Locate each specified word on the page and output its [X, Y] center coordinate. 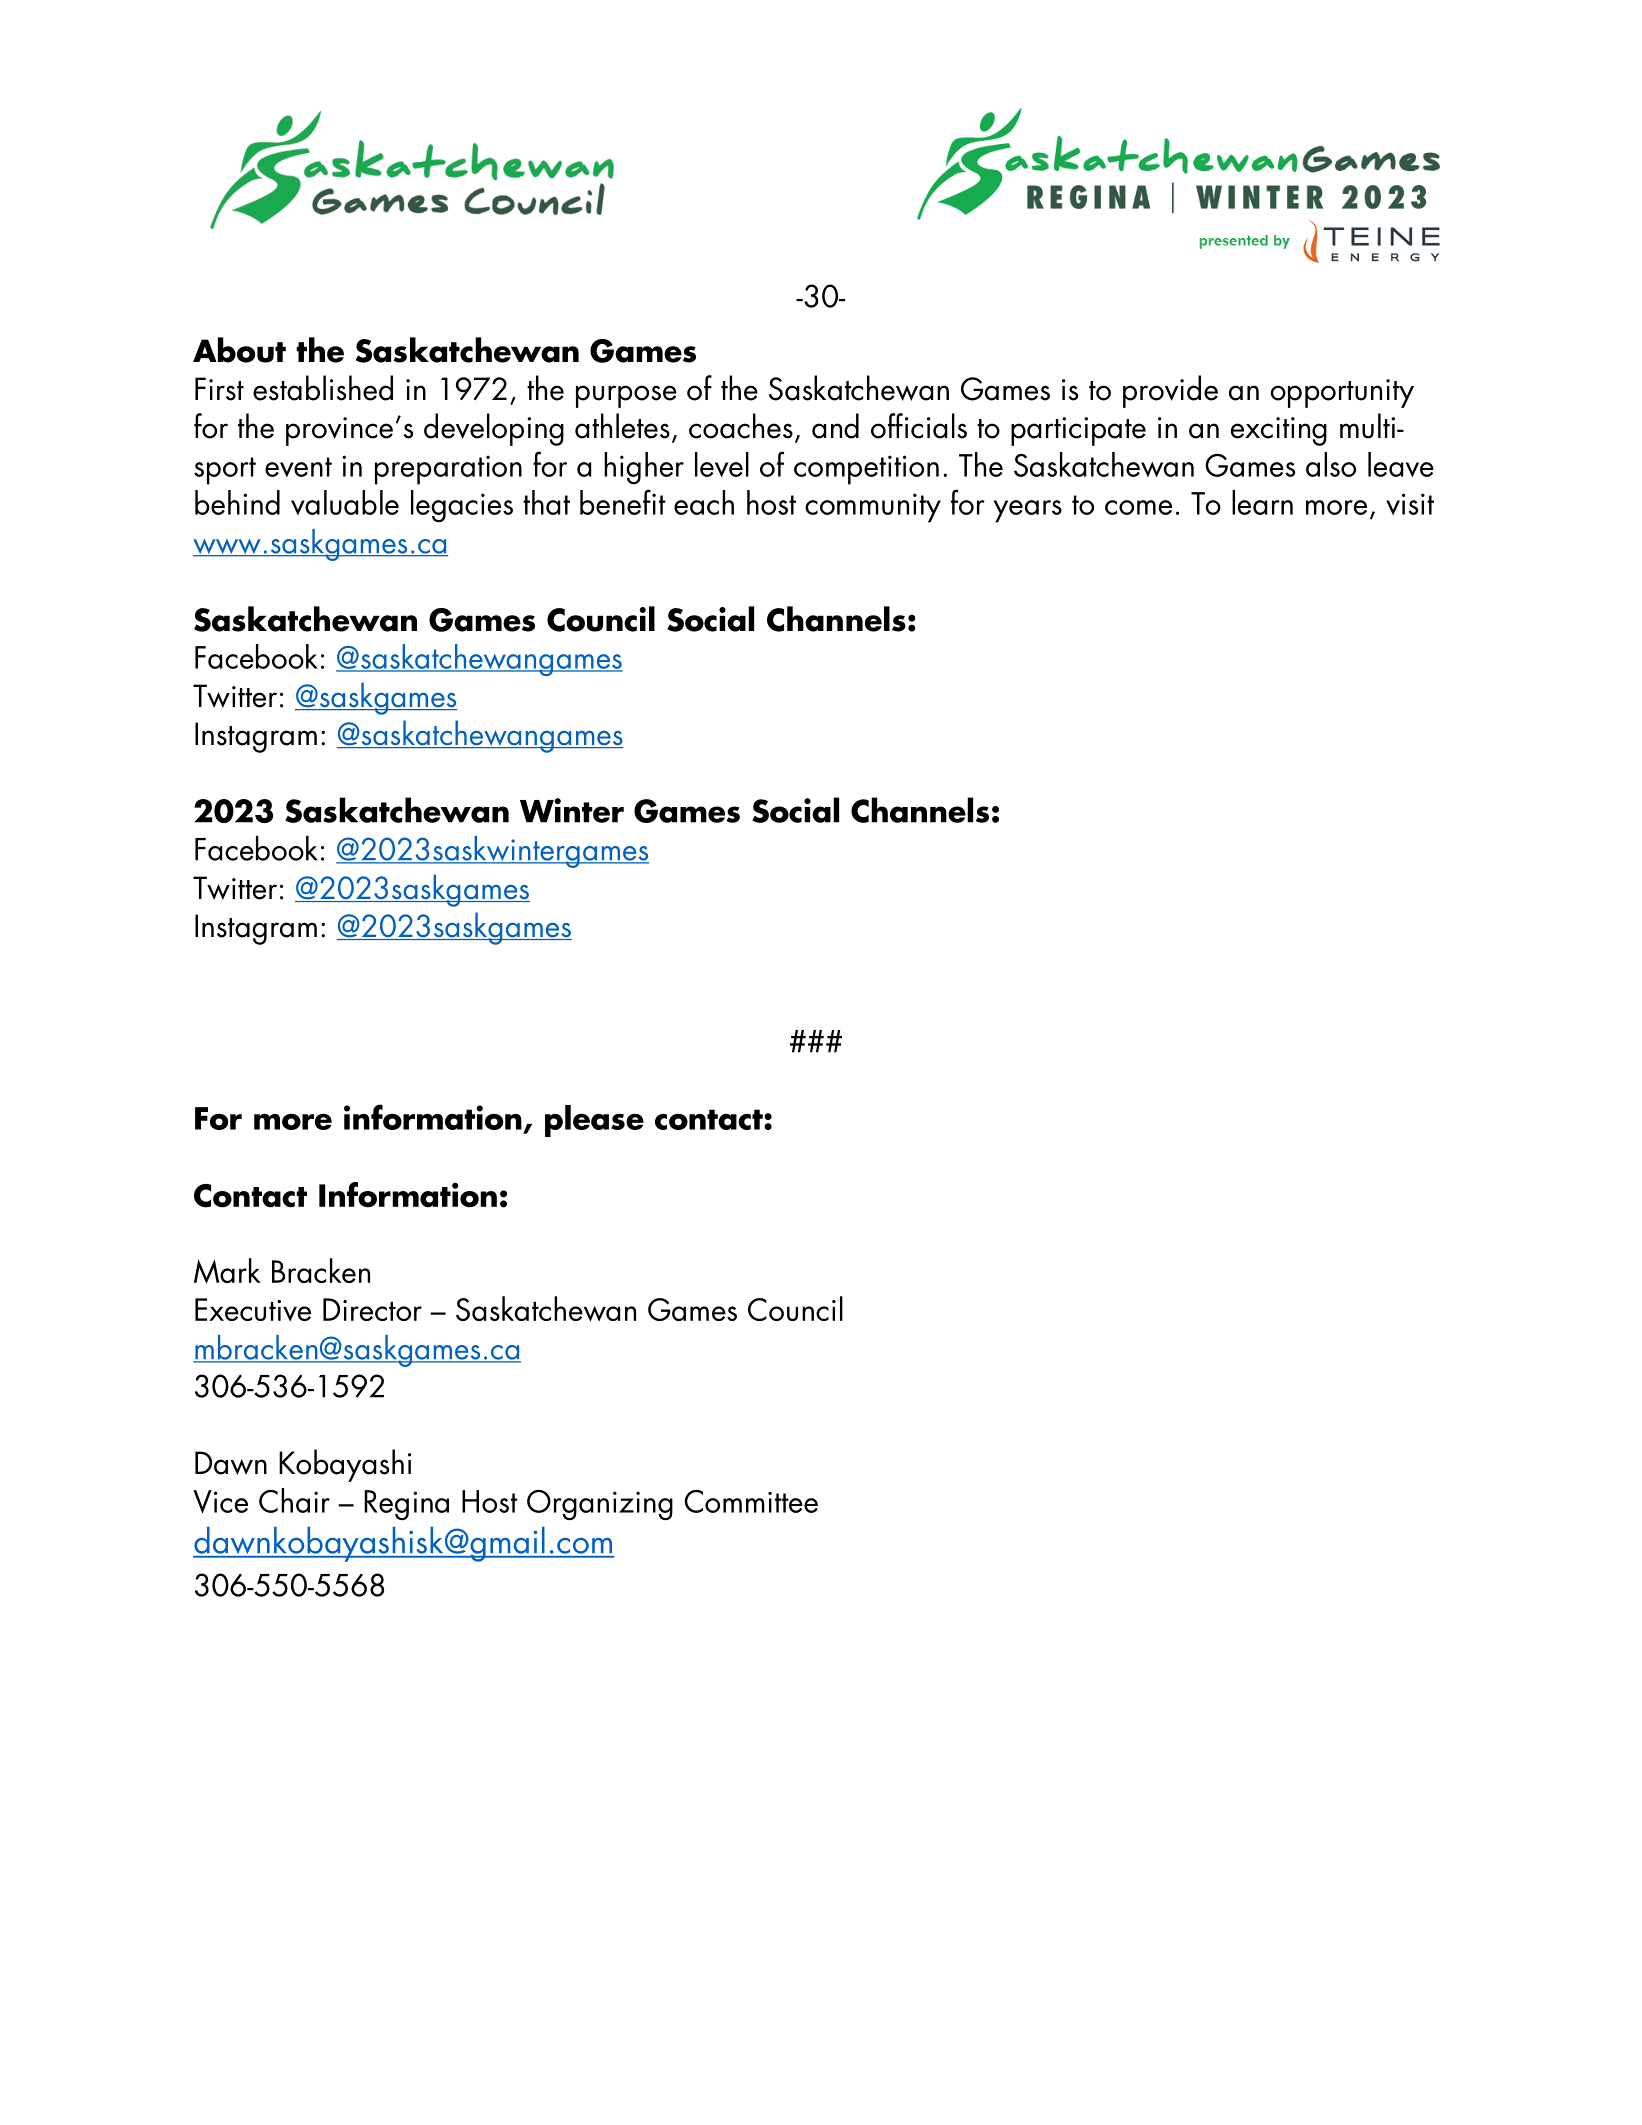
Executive [253, 1309]
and [835, 426]
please [594, 1121]
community [873, 508]
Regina [406, 1505]
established [323, 388]
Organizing [600, 1505]
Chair [294, 1500]
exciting [1278, 431]
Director [372, 1309]
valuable [345, 502]
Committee [751, 1501]
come [1138, 507]
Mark [227, 1271]
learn [1262, 502]
